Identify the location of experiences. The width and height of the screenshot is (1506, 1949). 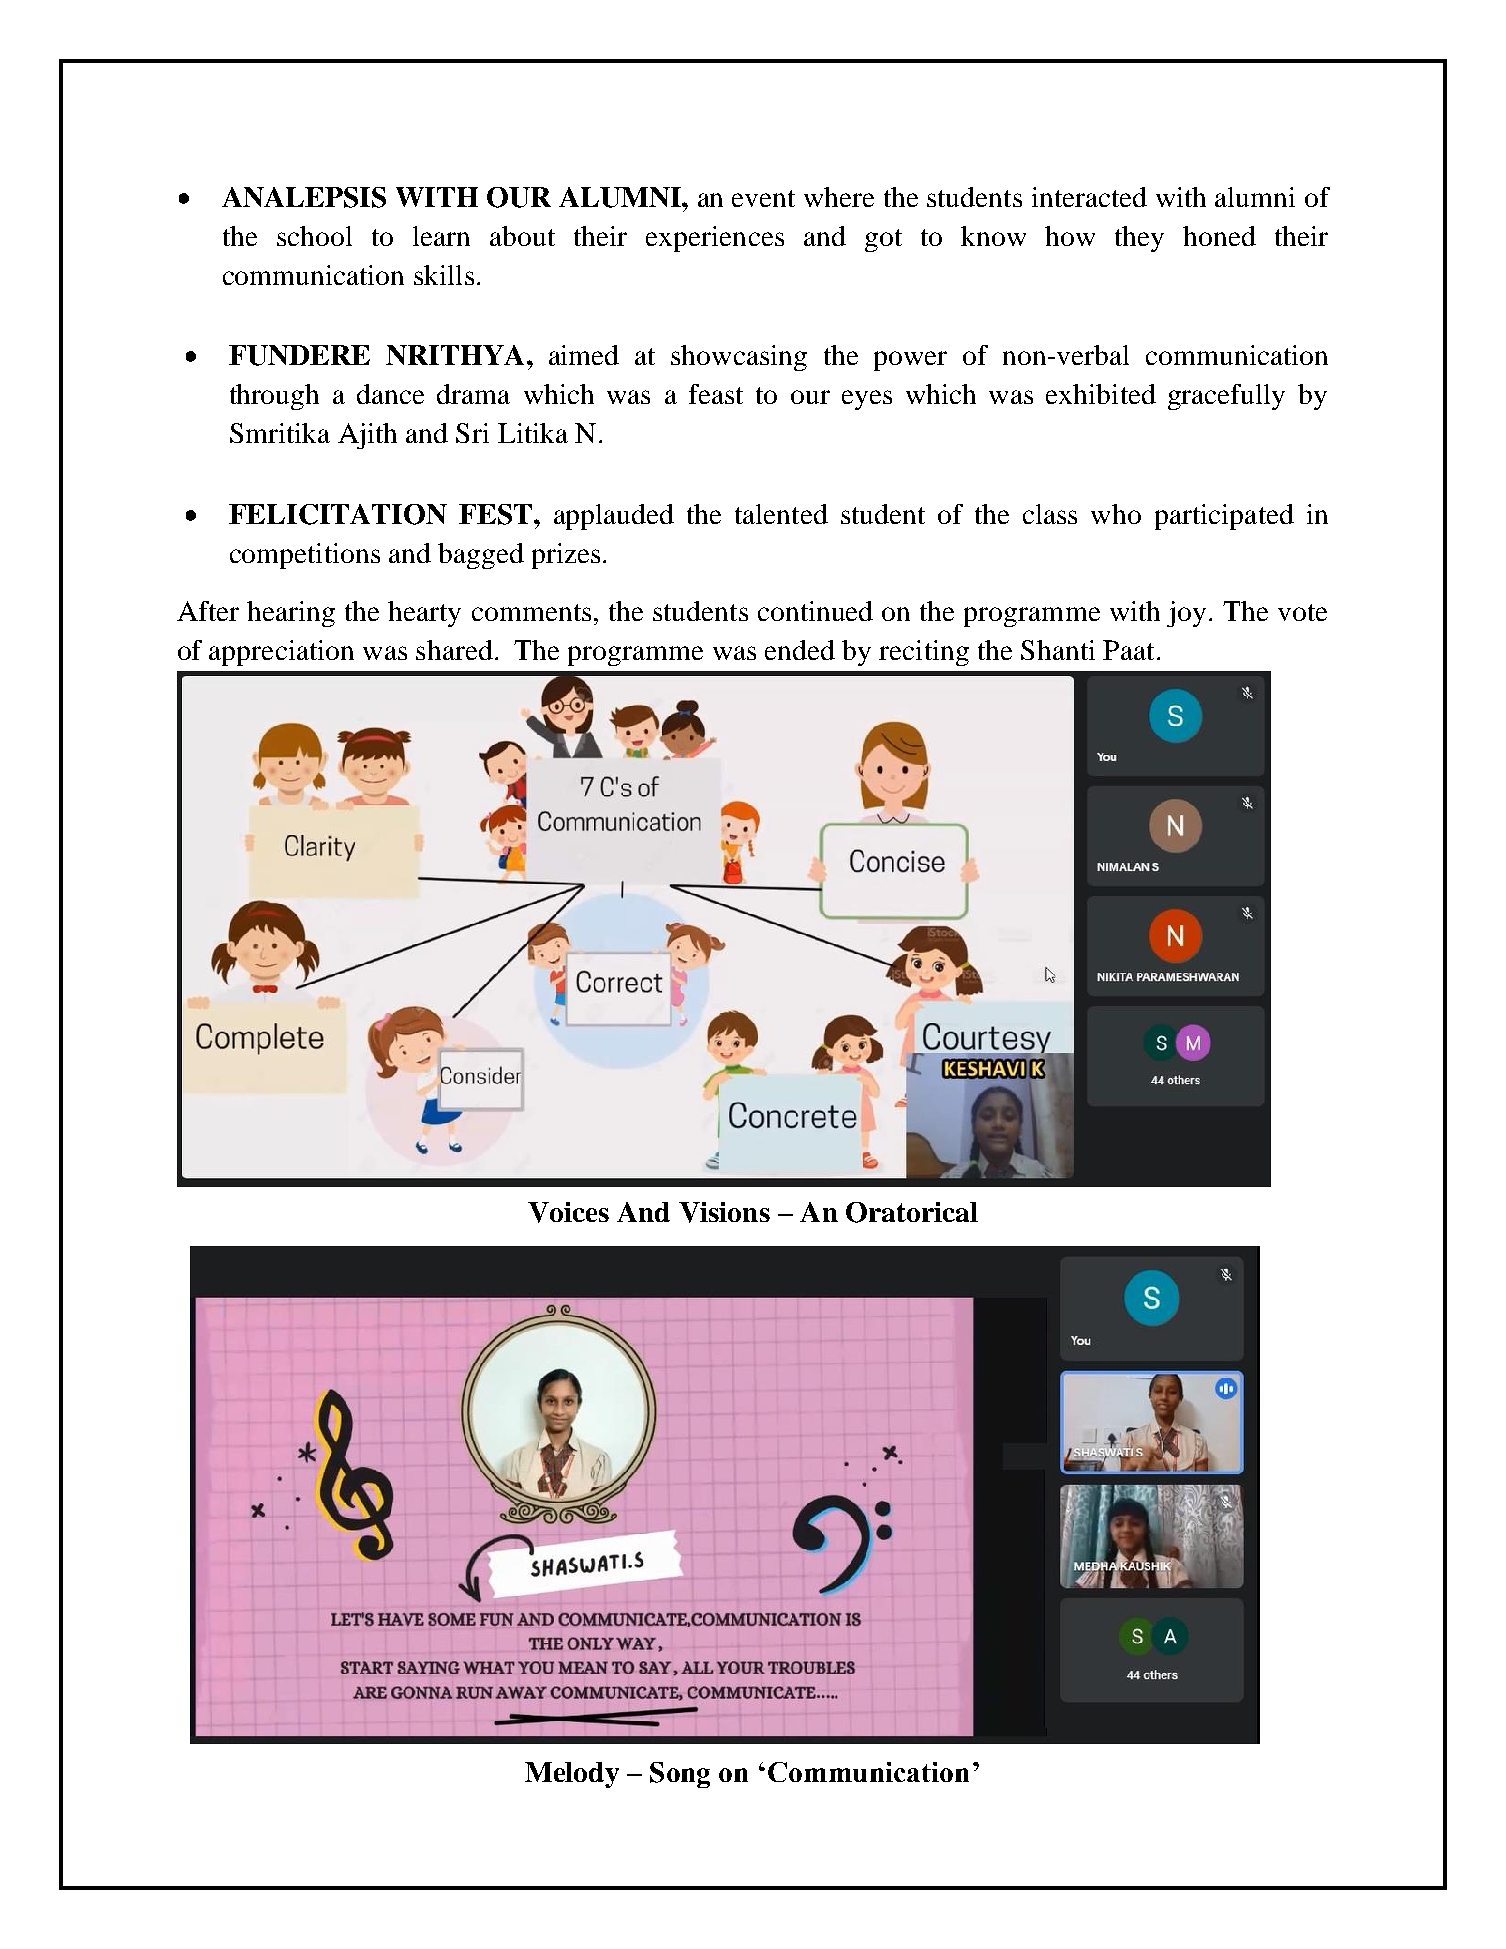
(715, 239).
